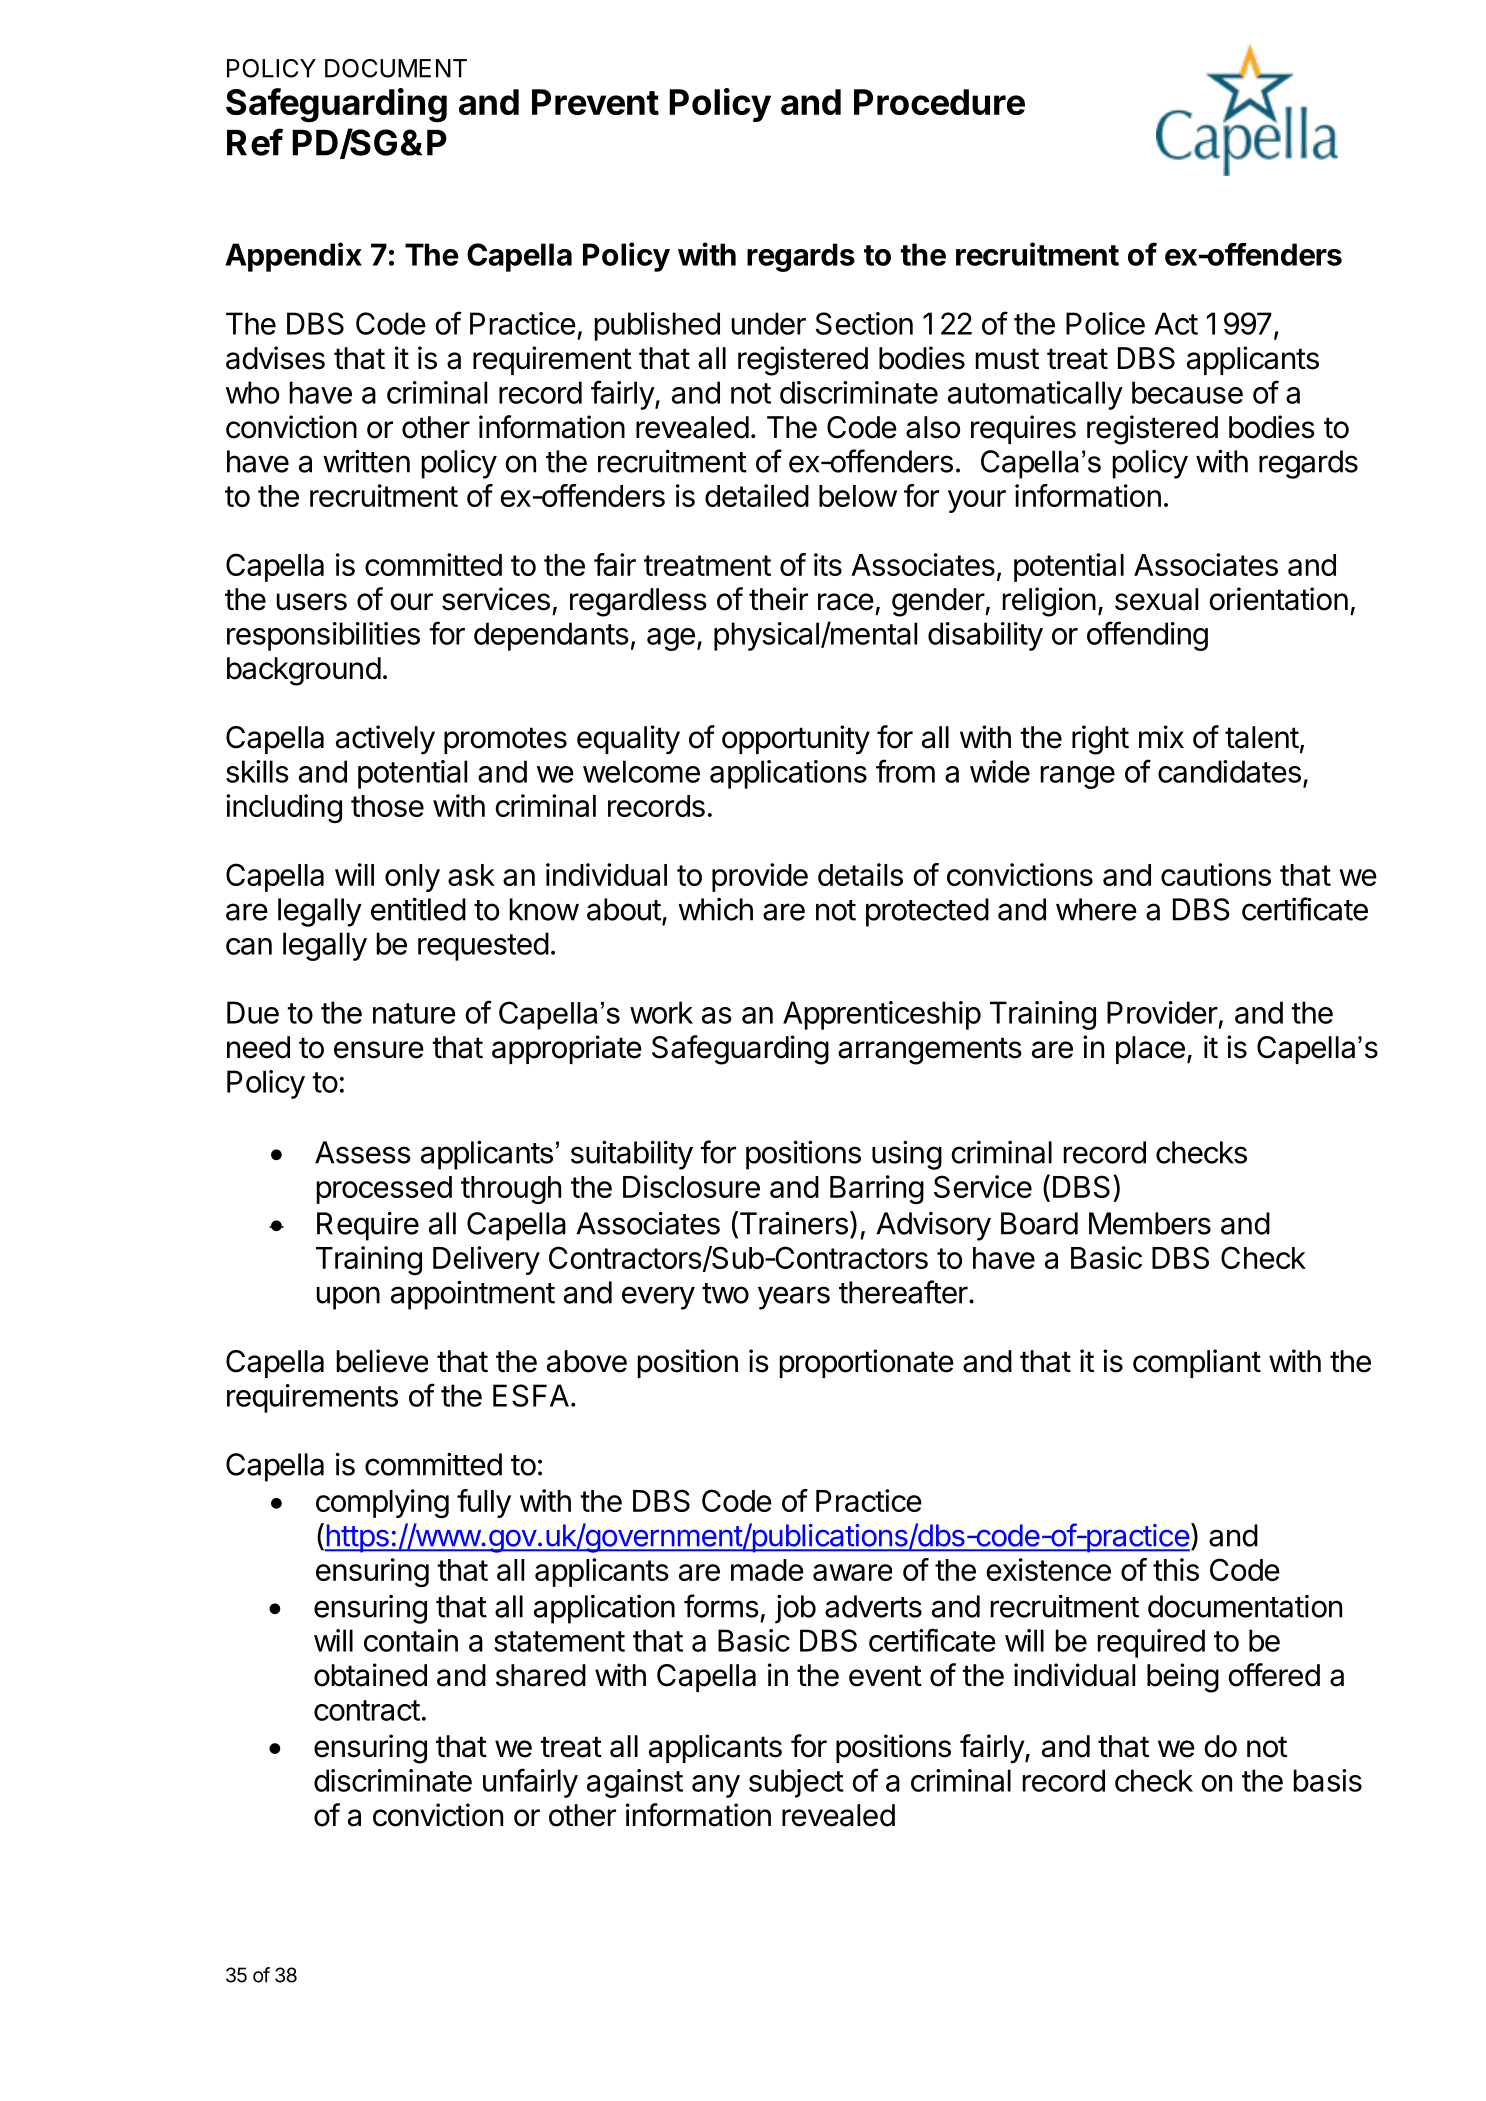 The width and height of the screenshot is (1486, 2101). Describe the element at coordinates (384, 1190) in the screenshot. I see `processed` at that location.
